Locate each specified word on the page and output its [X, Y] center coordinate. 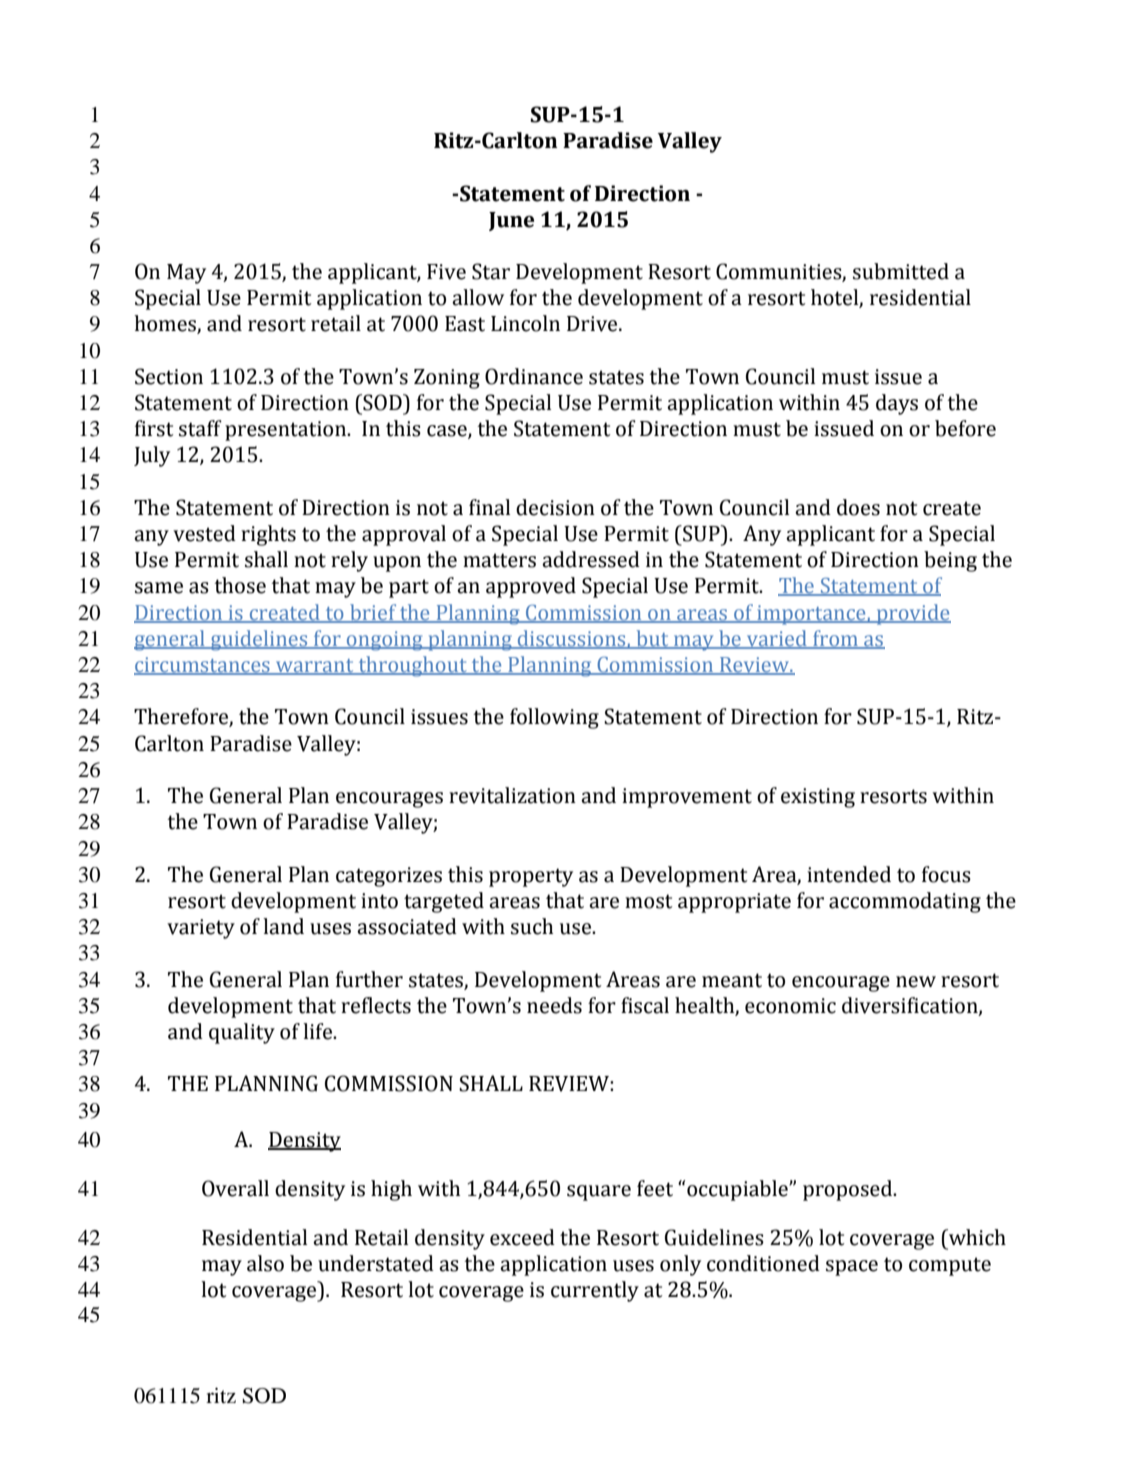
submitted [901, 271]
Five [446, 272]
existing [818, 798]
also [265, 1263]
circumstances [203, 666]
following [554, 718]
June [511, 221]
